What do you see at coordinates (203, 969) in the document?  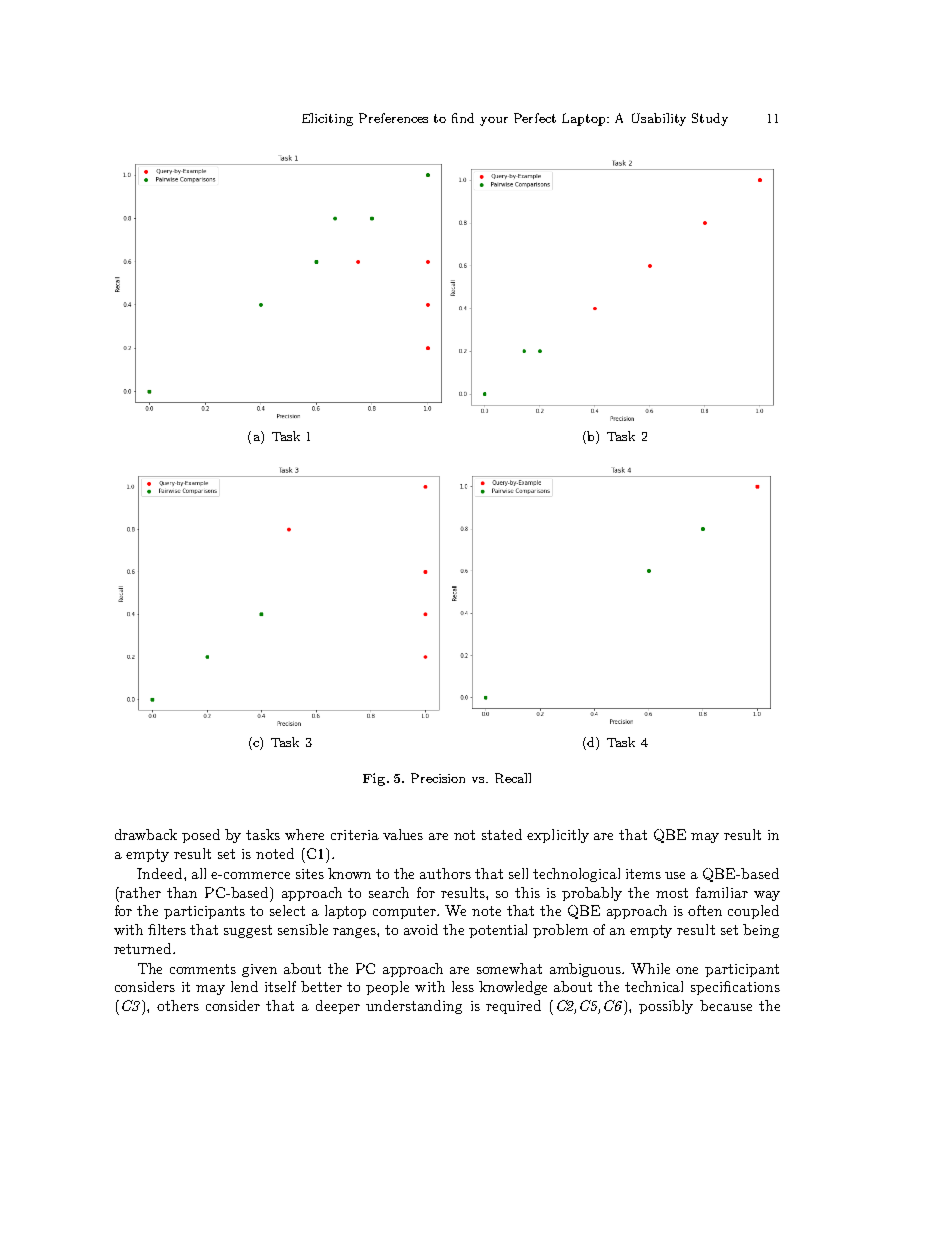 I see `comments` at bounding box center [203, 969].
